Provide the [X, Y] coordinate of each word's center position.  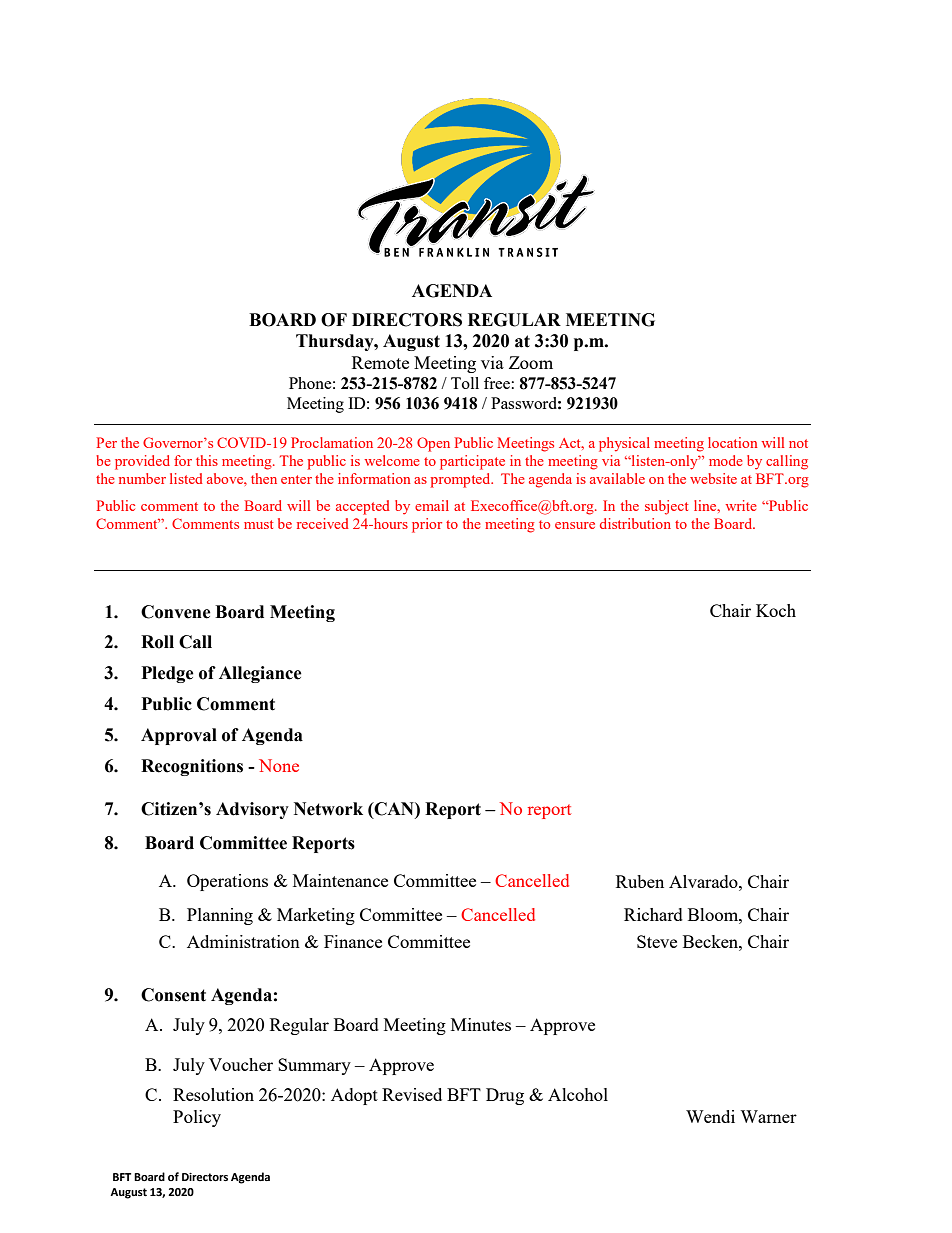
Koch [776, 610]
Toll [465, 383]
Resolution [213, 1094]
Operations [227, 882]
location [732, 442]
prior [427, 525]
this [207, 460]
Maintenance [340, 880]
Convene [176, 612]
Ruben [640, 881]
